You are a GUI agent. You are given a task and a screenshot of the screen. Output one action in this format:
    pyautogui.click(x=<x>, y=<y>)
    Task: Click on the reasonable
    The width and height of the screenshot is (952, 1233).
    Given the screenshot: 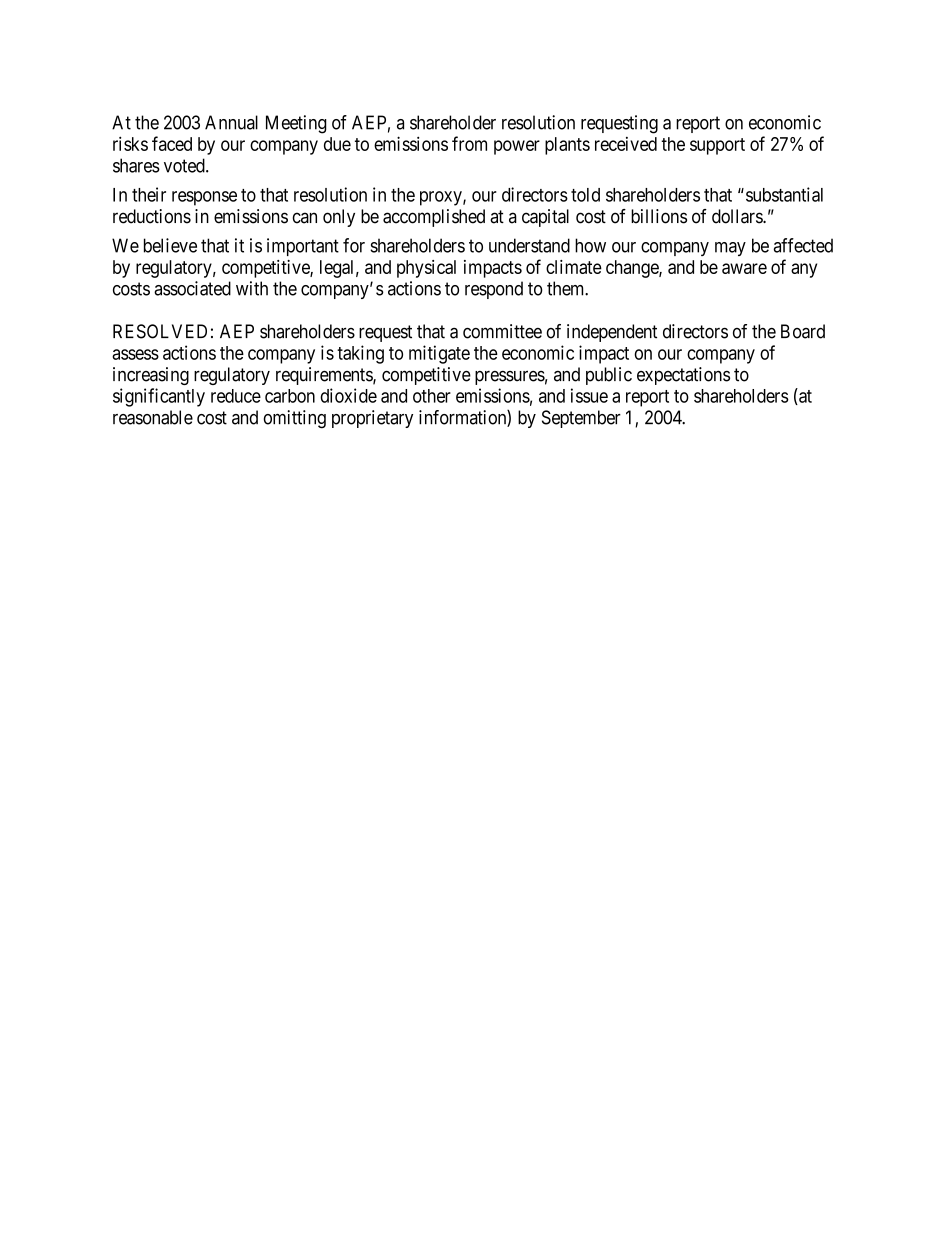 What is the action you would take?
    pyautogui.click(x=153, y=417)
